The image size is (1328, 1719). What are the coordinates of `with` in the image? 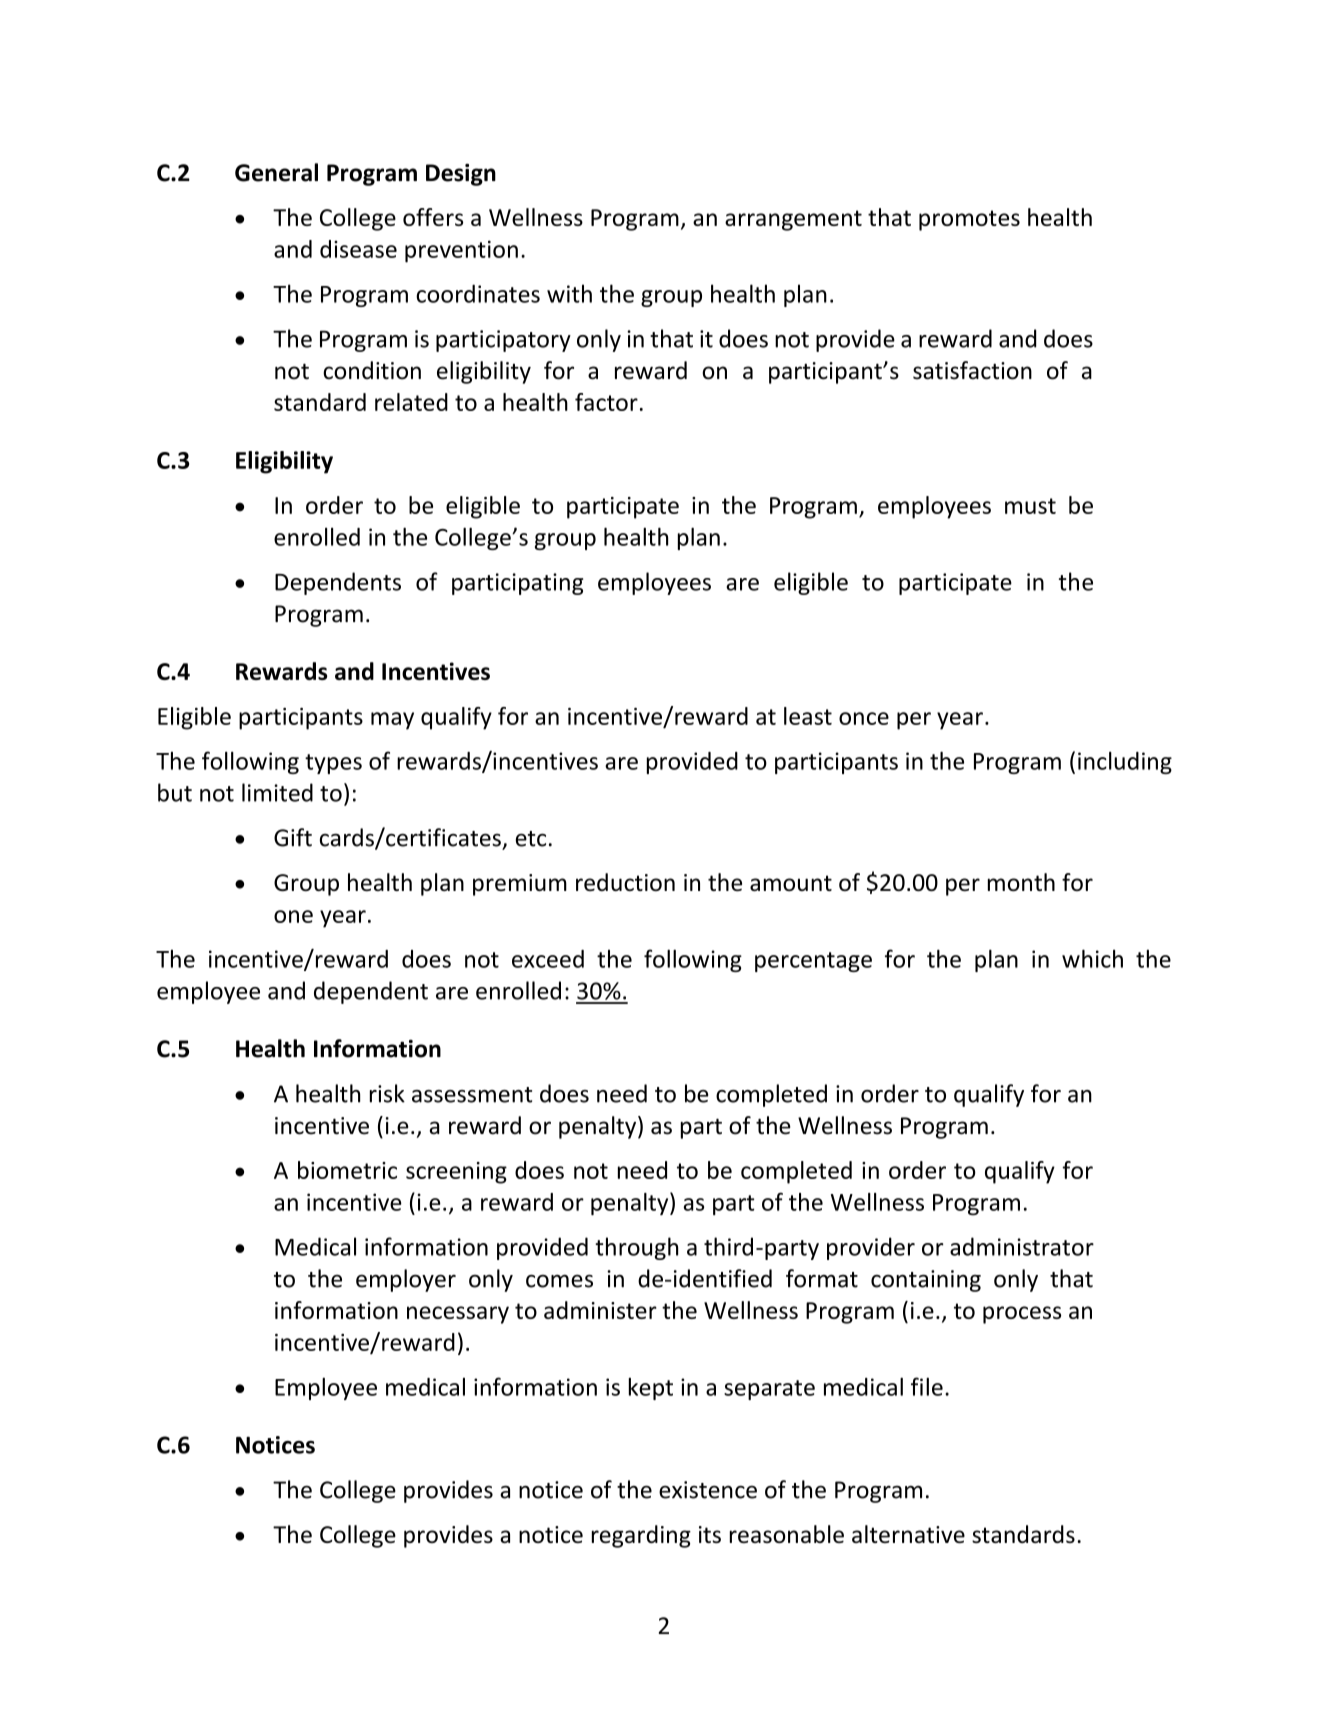 It's located at (569, 293).
